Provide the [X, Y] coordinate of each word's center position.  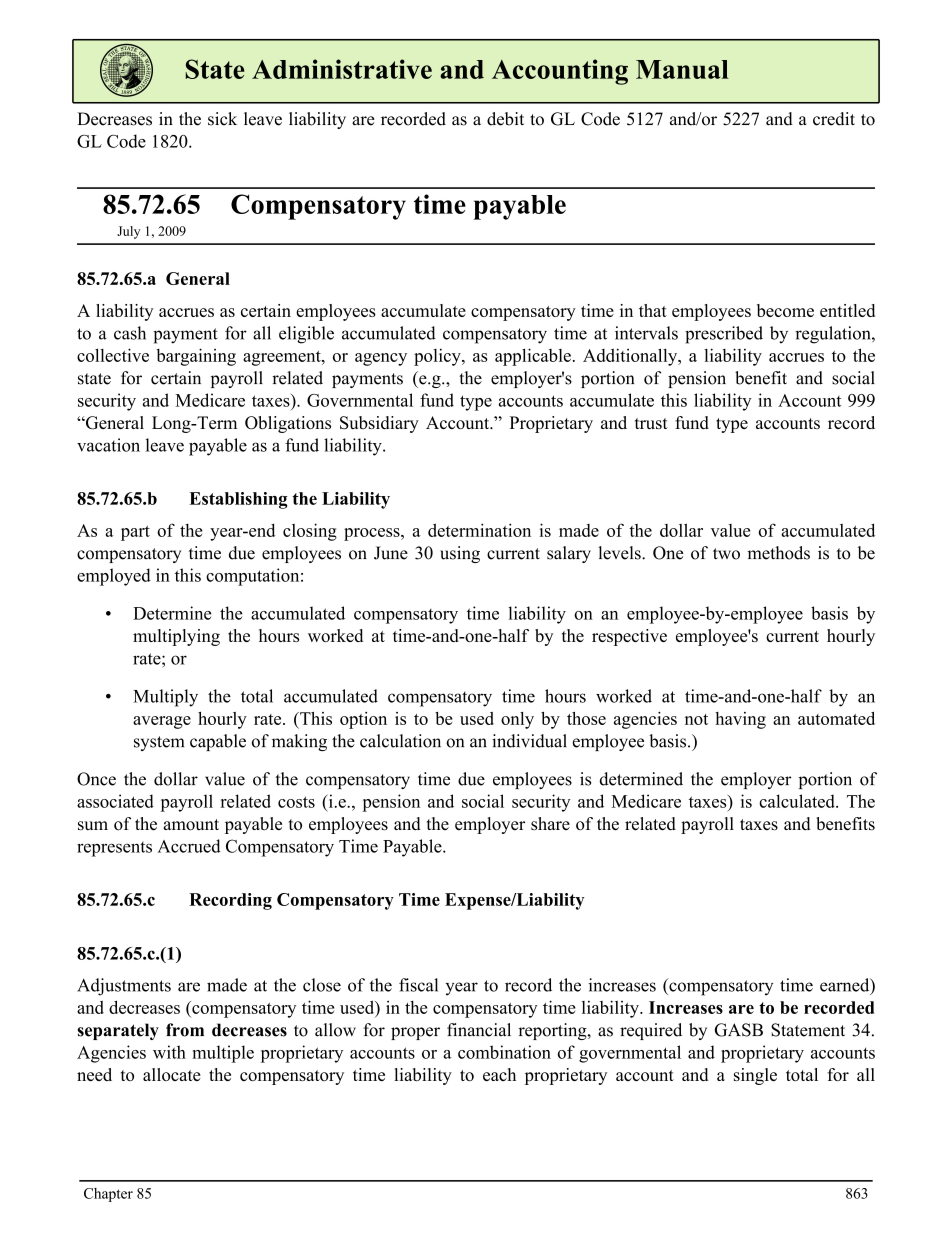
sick [222, 119]
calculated [798, 801]
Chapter [108, 1195]
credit [834, 119]
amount [191, 825]
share [550, 824]
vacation [108, 445]
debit [505, 119]
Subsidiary [379, 424]
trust [651, 423]
